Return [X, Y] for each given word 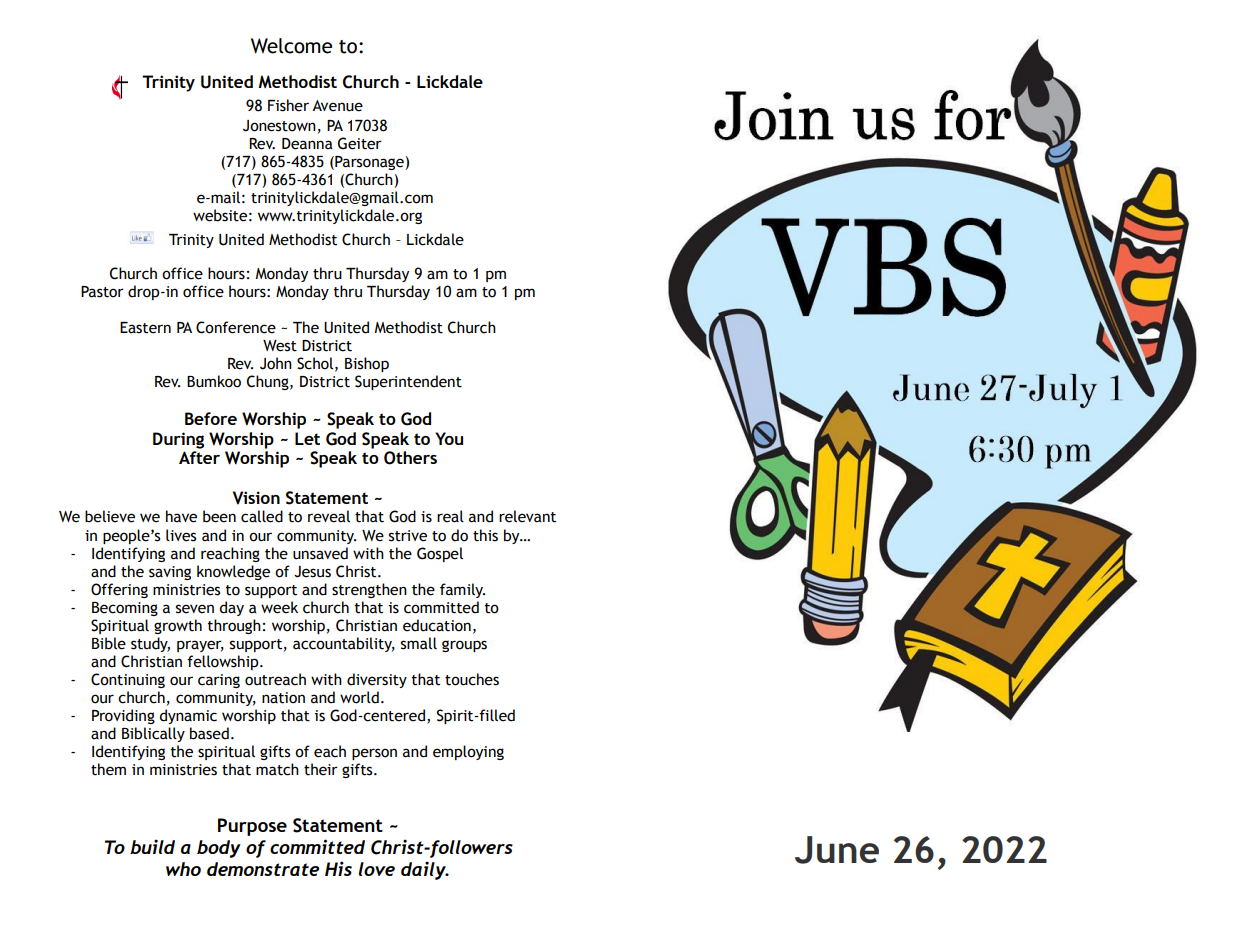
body [219, 849]
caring [219, 681]
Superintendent [408, 382]
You [449, 438]
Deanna [307, 144]
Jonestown [279, 126]
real [450, 516]
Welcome [291, 46]
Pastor [102, 292]
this [485, 535]
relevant [527, 516]
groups [464, 646]
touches [472, 679]
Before [211, 418]
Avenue [337, 106]
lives [181, 535]
